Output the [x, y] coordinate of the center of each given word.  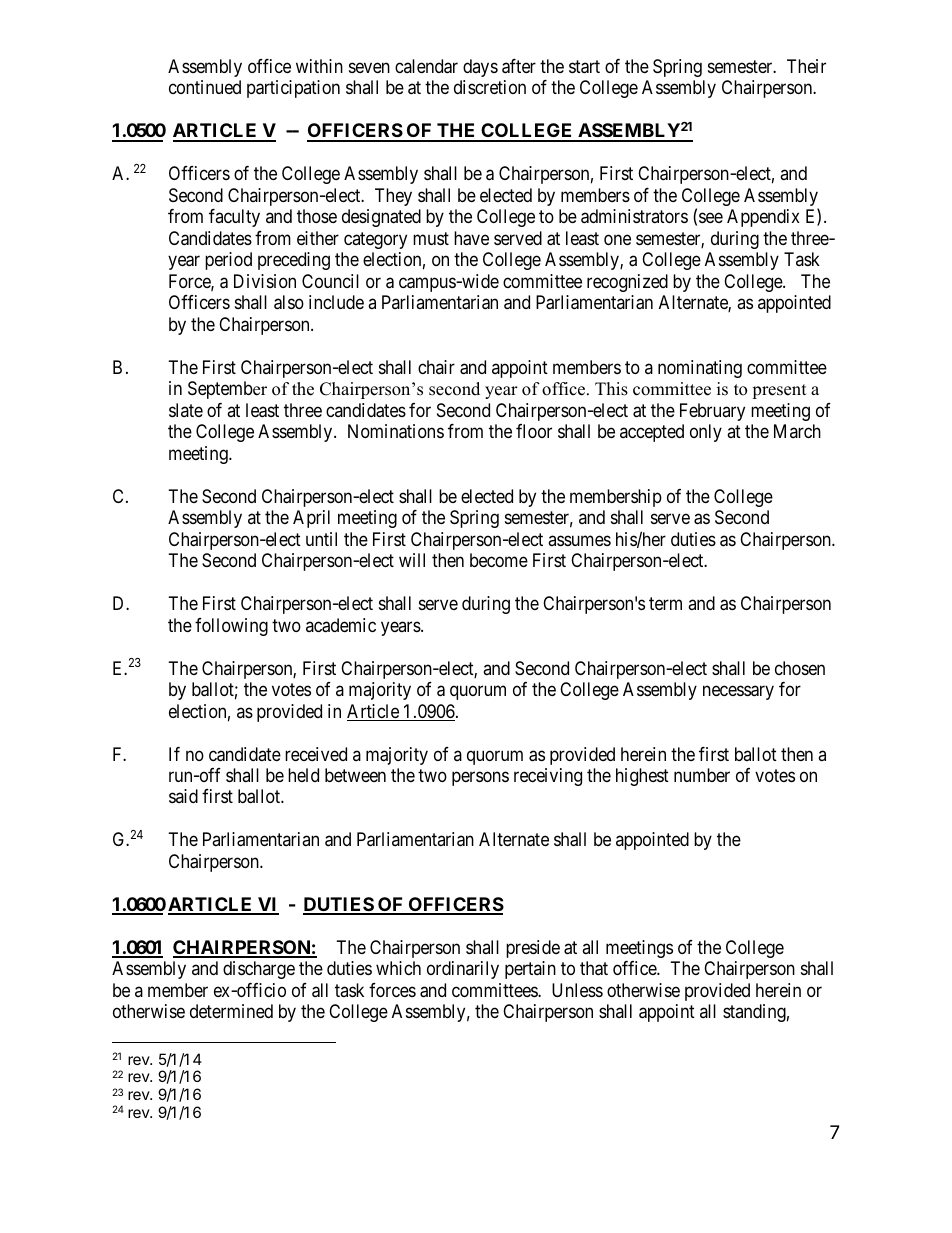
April [311, 519]
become [499, 560]
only [706, 433]
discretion [490, 87]
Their [806, 66]
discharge [259, 970]
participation [293, 89]
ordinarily [463, 970]
